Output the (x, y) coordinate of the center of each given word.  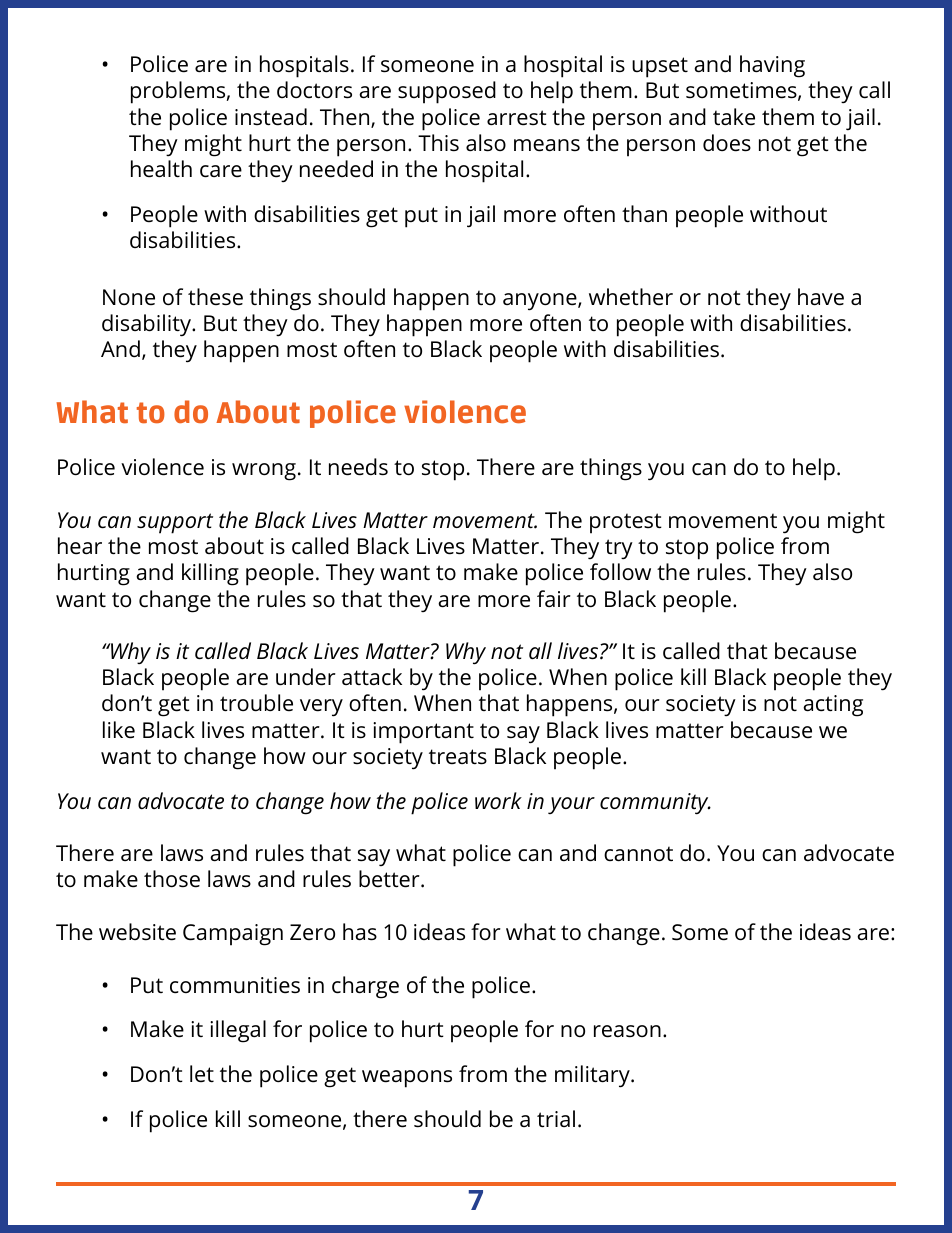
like (119, 730)
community (655, 804)
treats (458, 757)
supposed (447, 92)
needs (358, 467)
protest (626, 523)
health (161, 169)
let (202, 1074)
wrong (264, 472)
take (734, 117)
